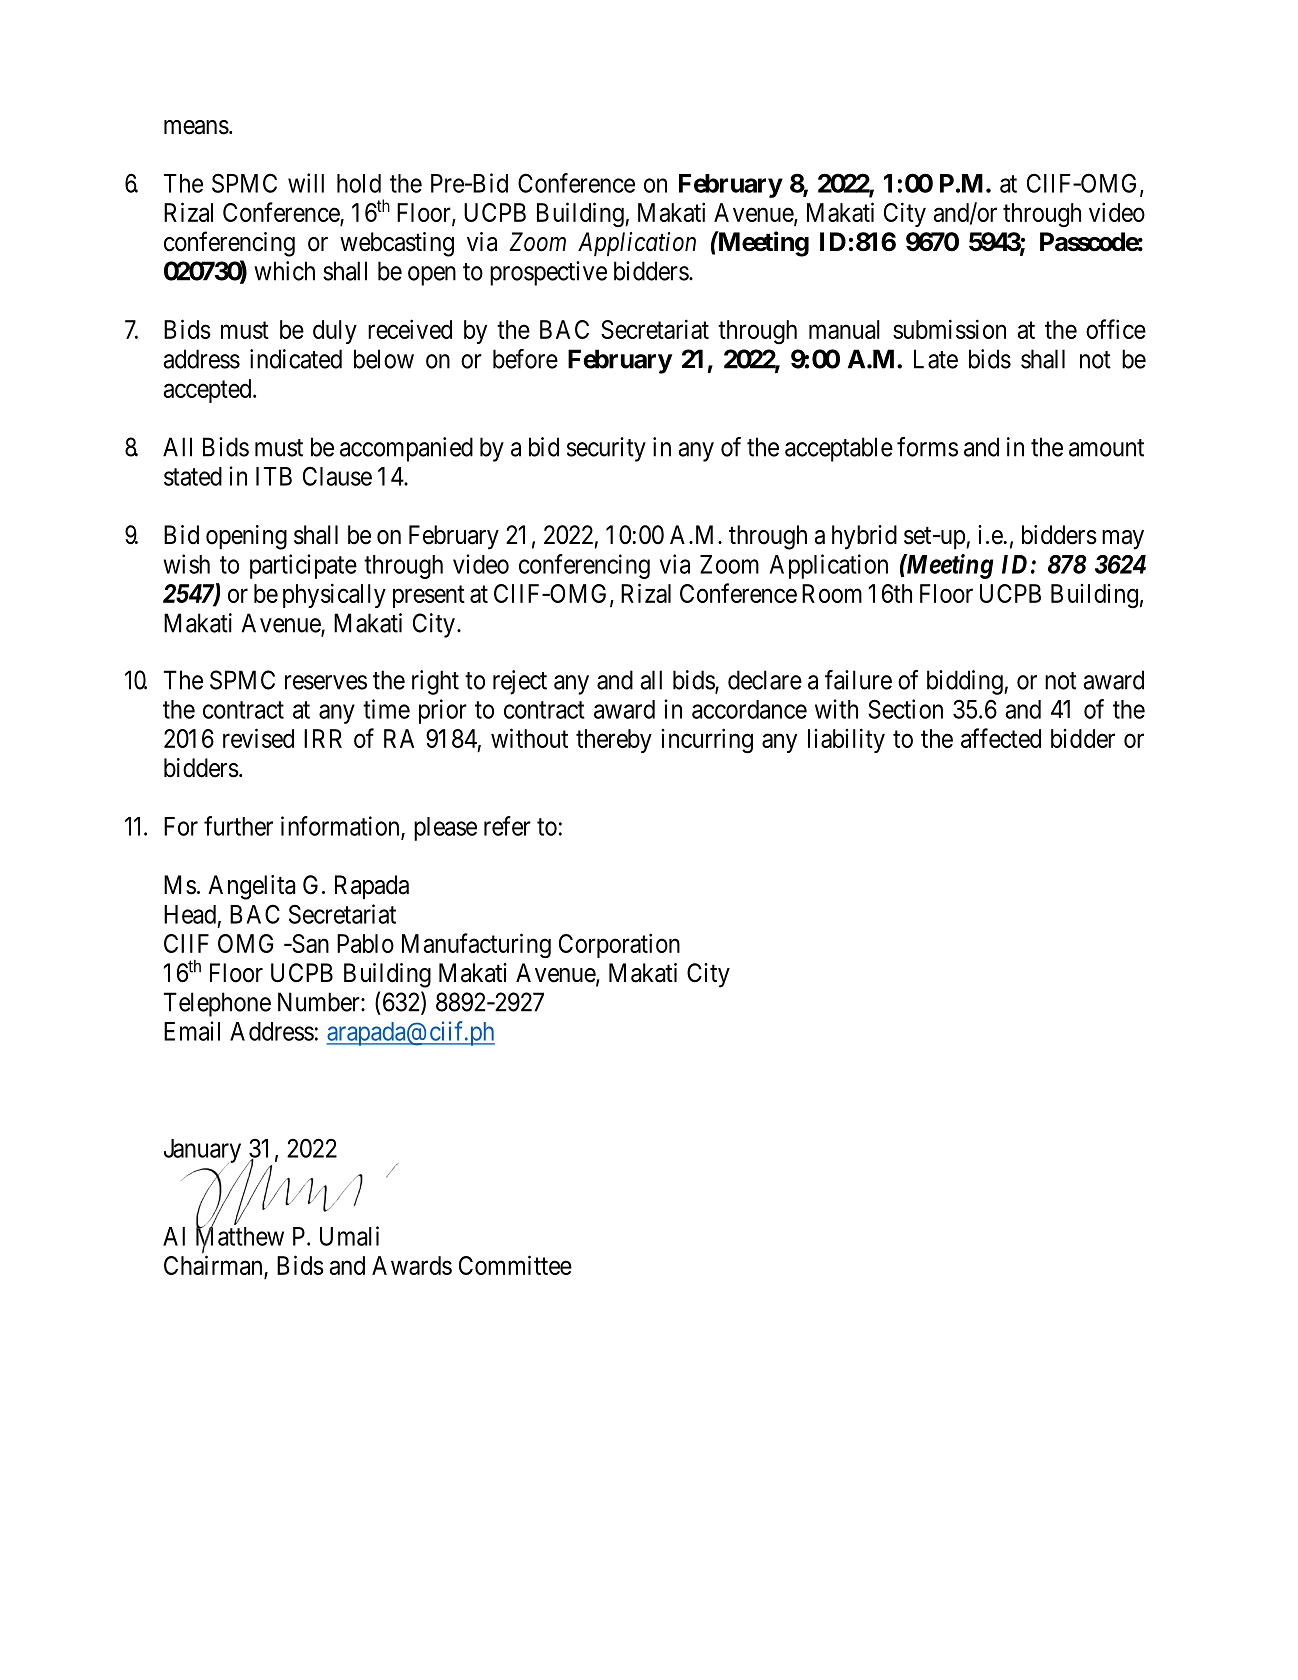 The image size is (1298, 1680). What do you see at coordinates (614, 741) in the screenshot?
I see `thereby` at bounding box center [614, 741].
